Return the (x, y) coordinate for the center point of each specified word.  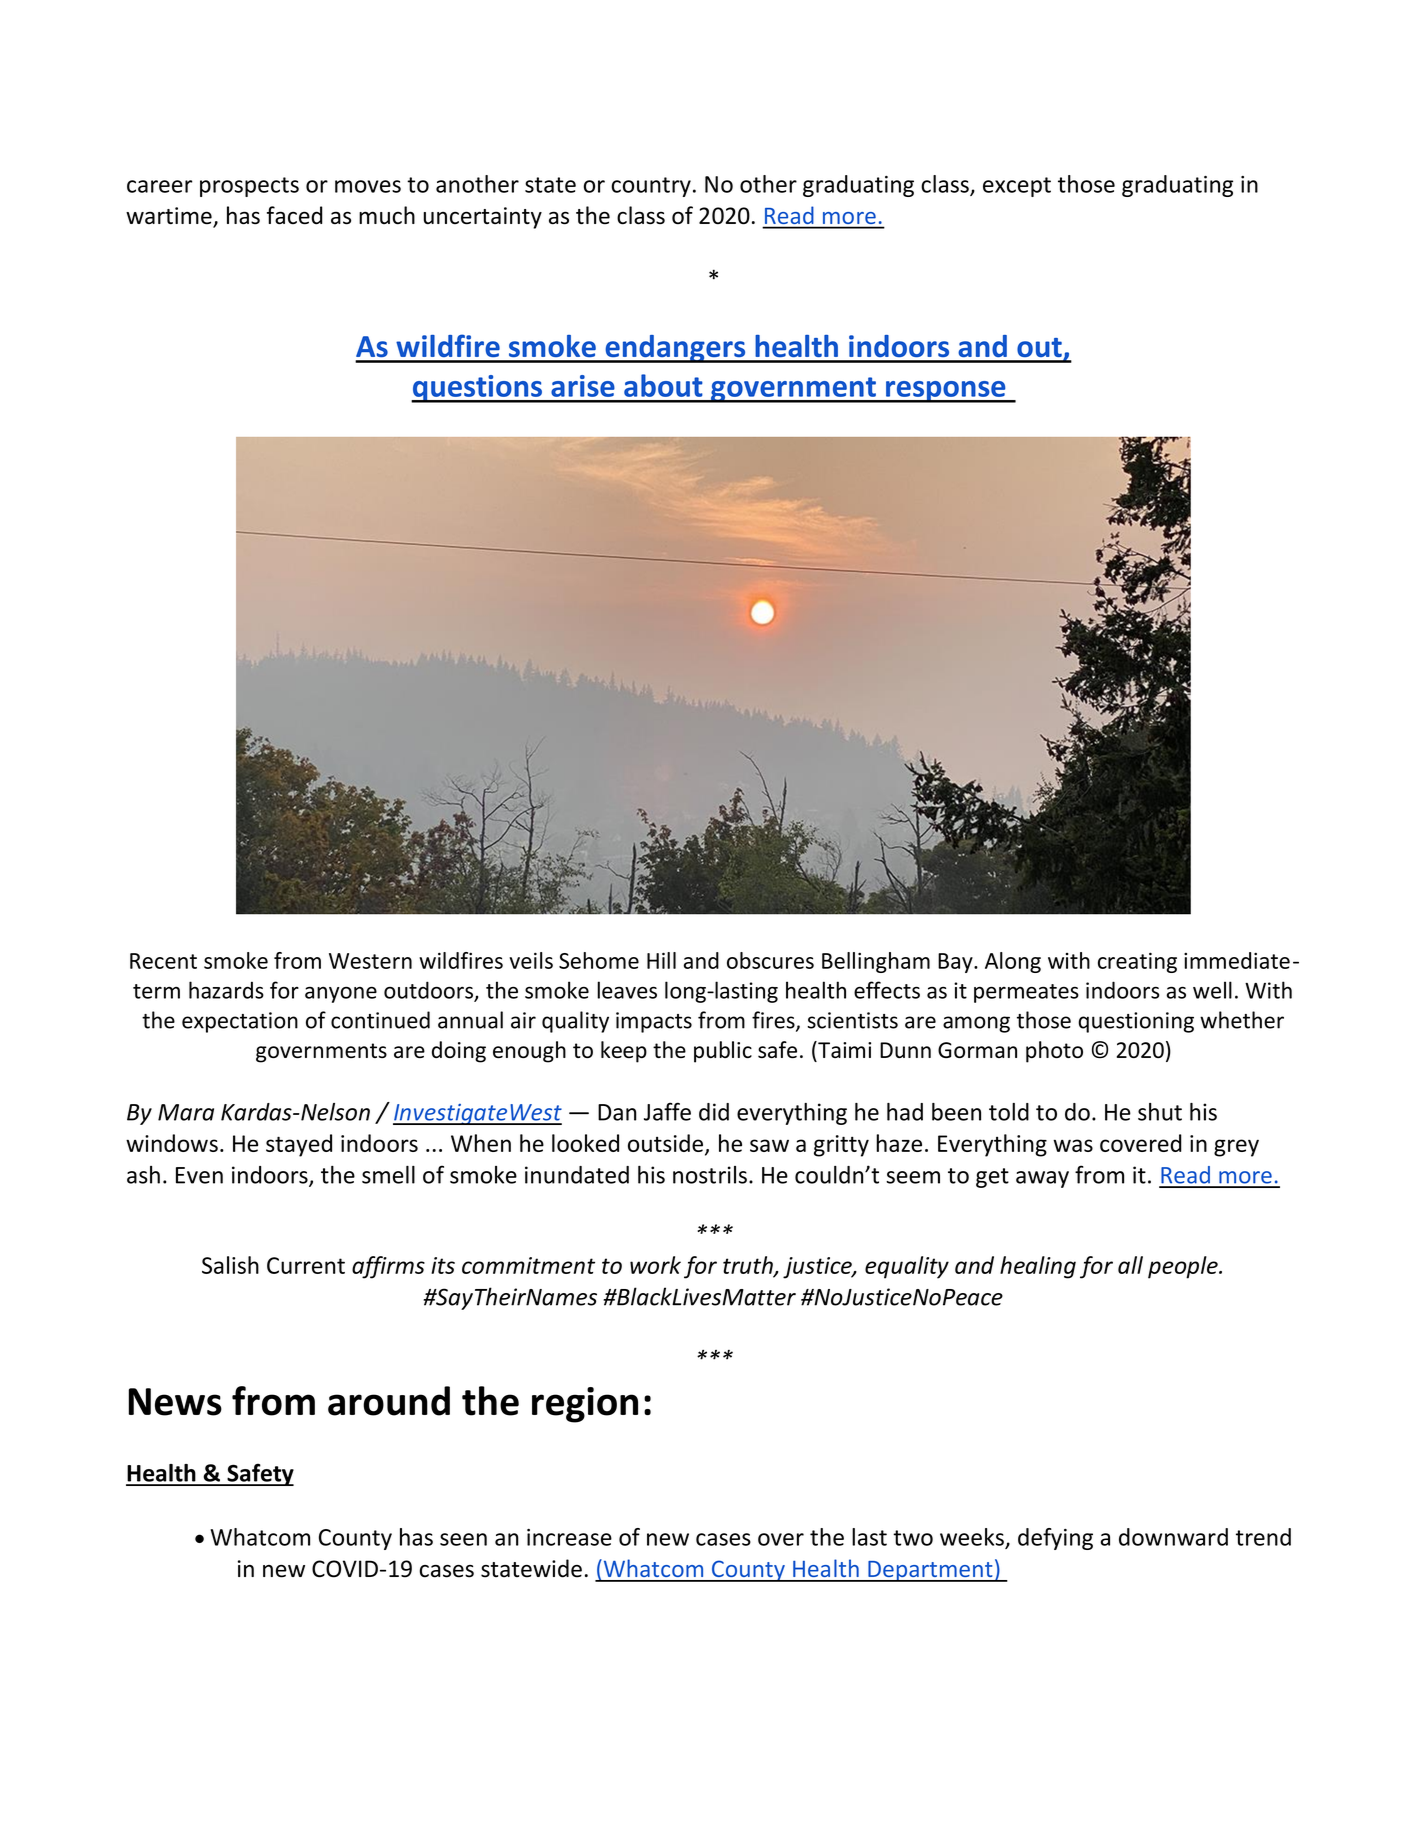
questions (477, 389)
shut (1160, 1112)
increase (569, 1537)
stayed (299, 1145)
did (714, 1112)
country (651, 187)
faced (294, 215)
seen (463, 1539)
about (663, 385)
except (1017, 187)
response (946, 392)
